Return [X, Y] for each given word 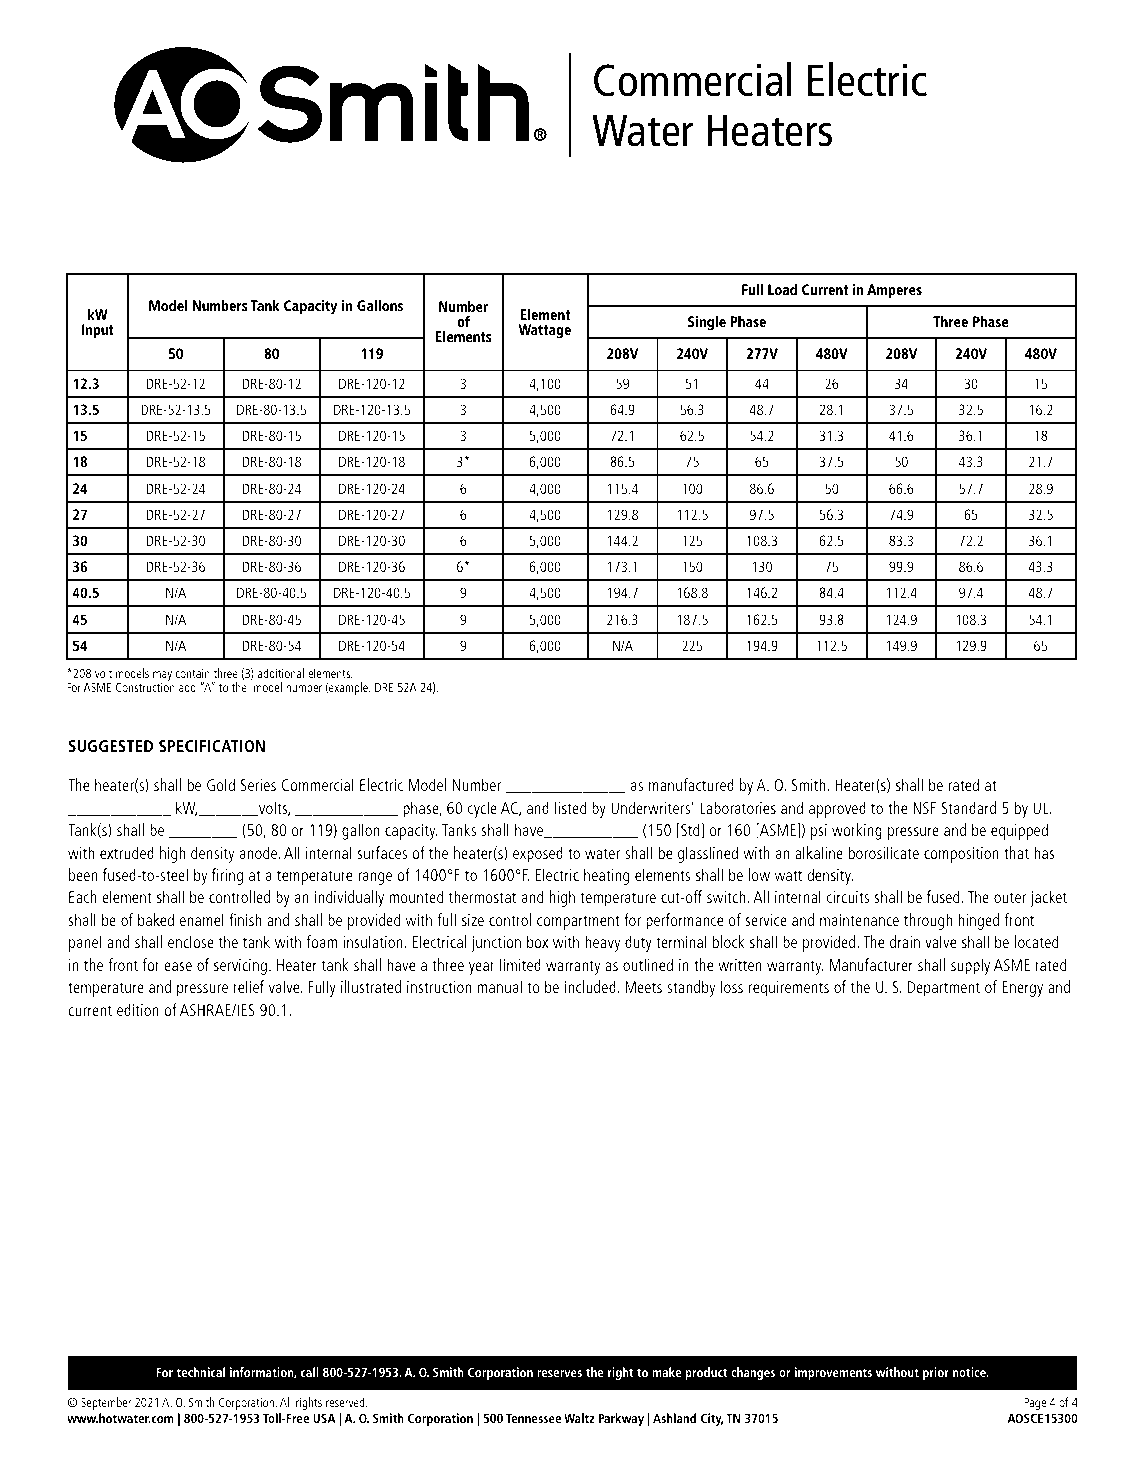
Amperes [894, 291]
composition [961, 855]
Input [98, 331]
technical [201, 1372]
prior [936, 1373]
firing [227, 876]
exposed [538, 854]
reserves [559, 1373]
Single [707, 323]
